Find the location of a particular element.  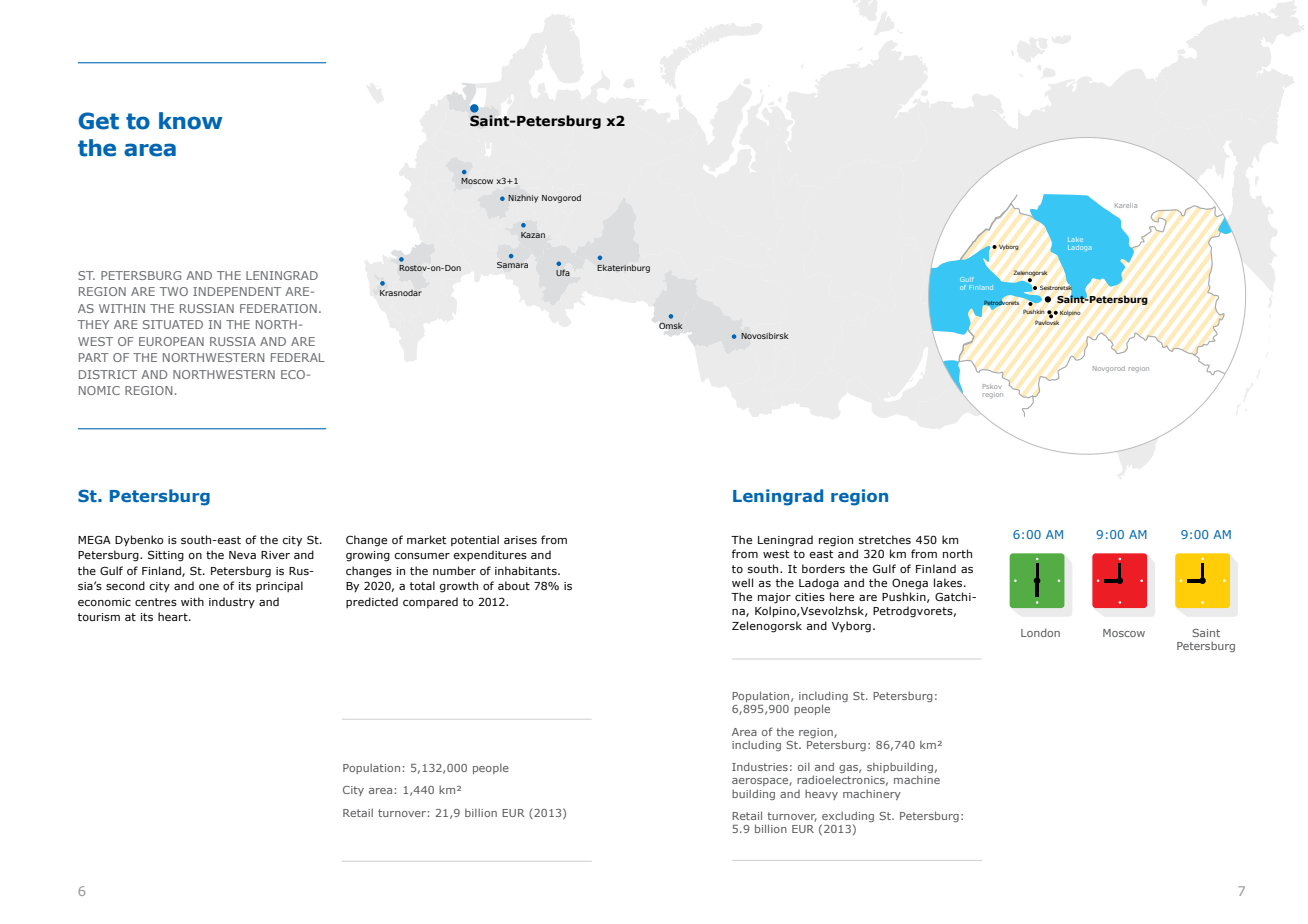

industry is located at coordinates (232, 603).
